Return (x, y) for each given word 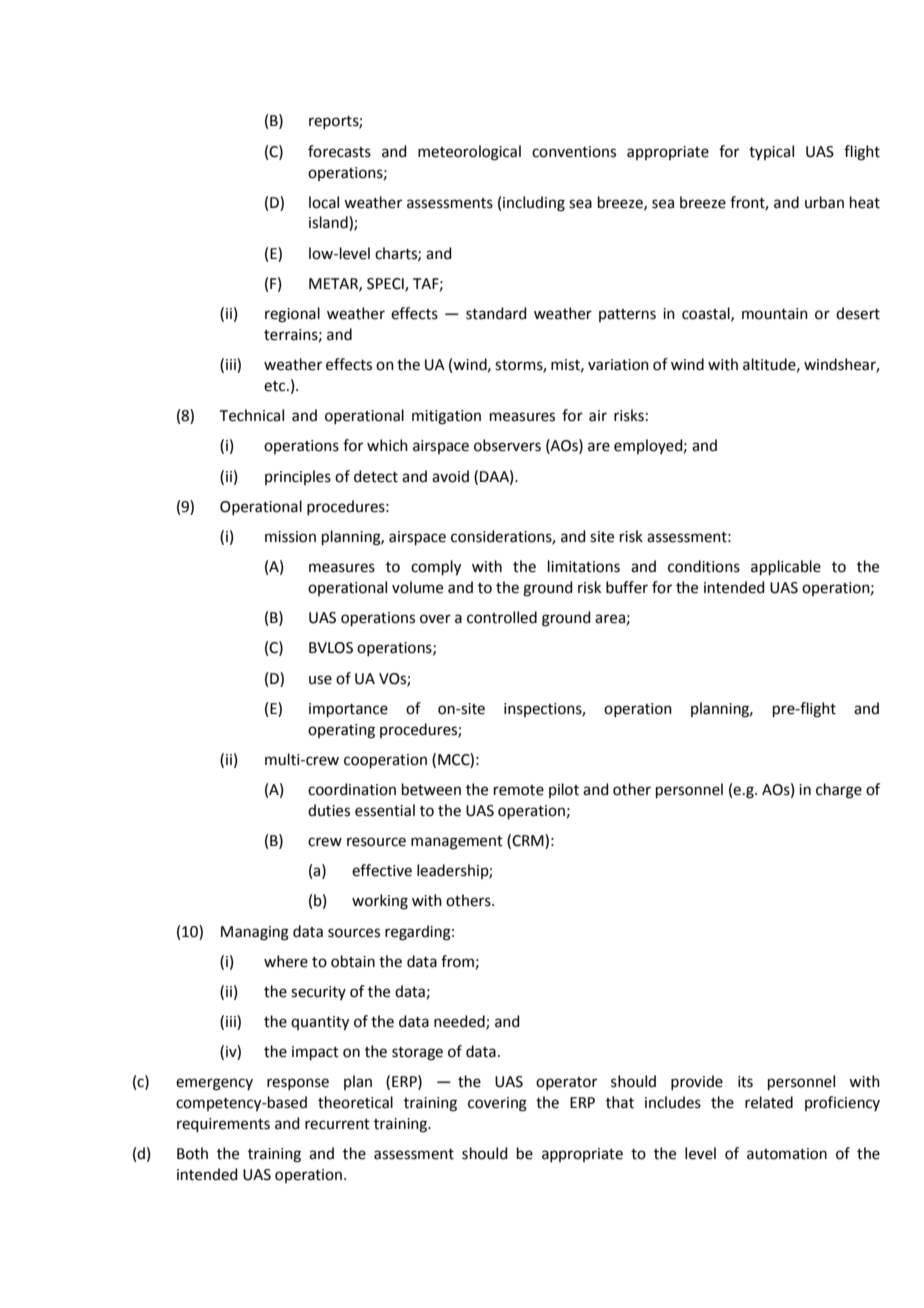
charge (839, 791)
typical (771, 152)
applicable (786, 567)
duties (329, 810)
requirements (223, 1125)
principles (298, 477)
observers (507, 445)
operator (566, 1083)
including (534, 204)
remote (519, 790)
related (769, 1102)
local (324, 202)
